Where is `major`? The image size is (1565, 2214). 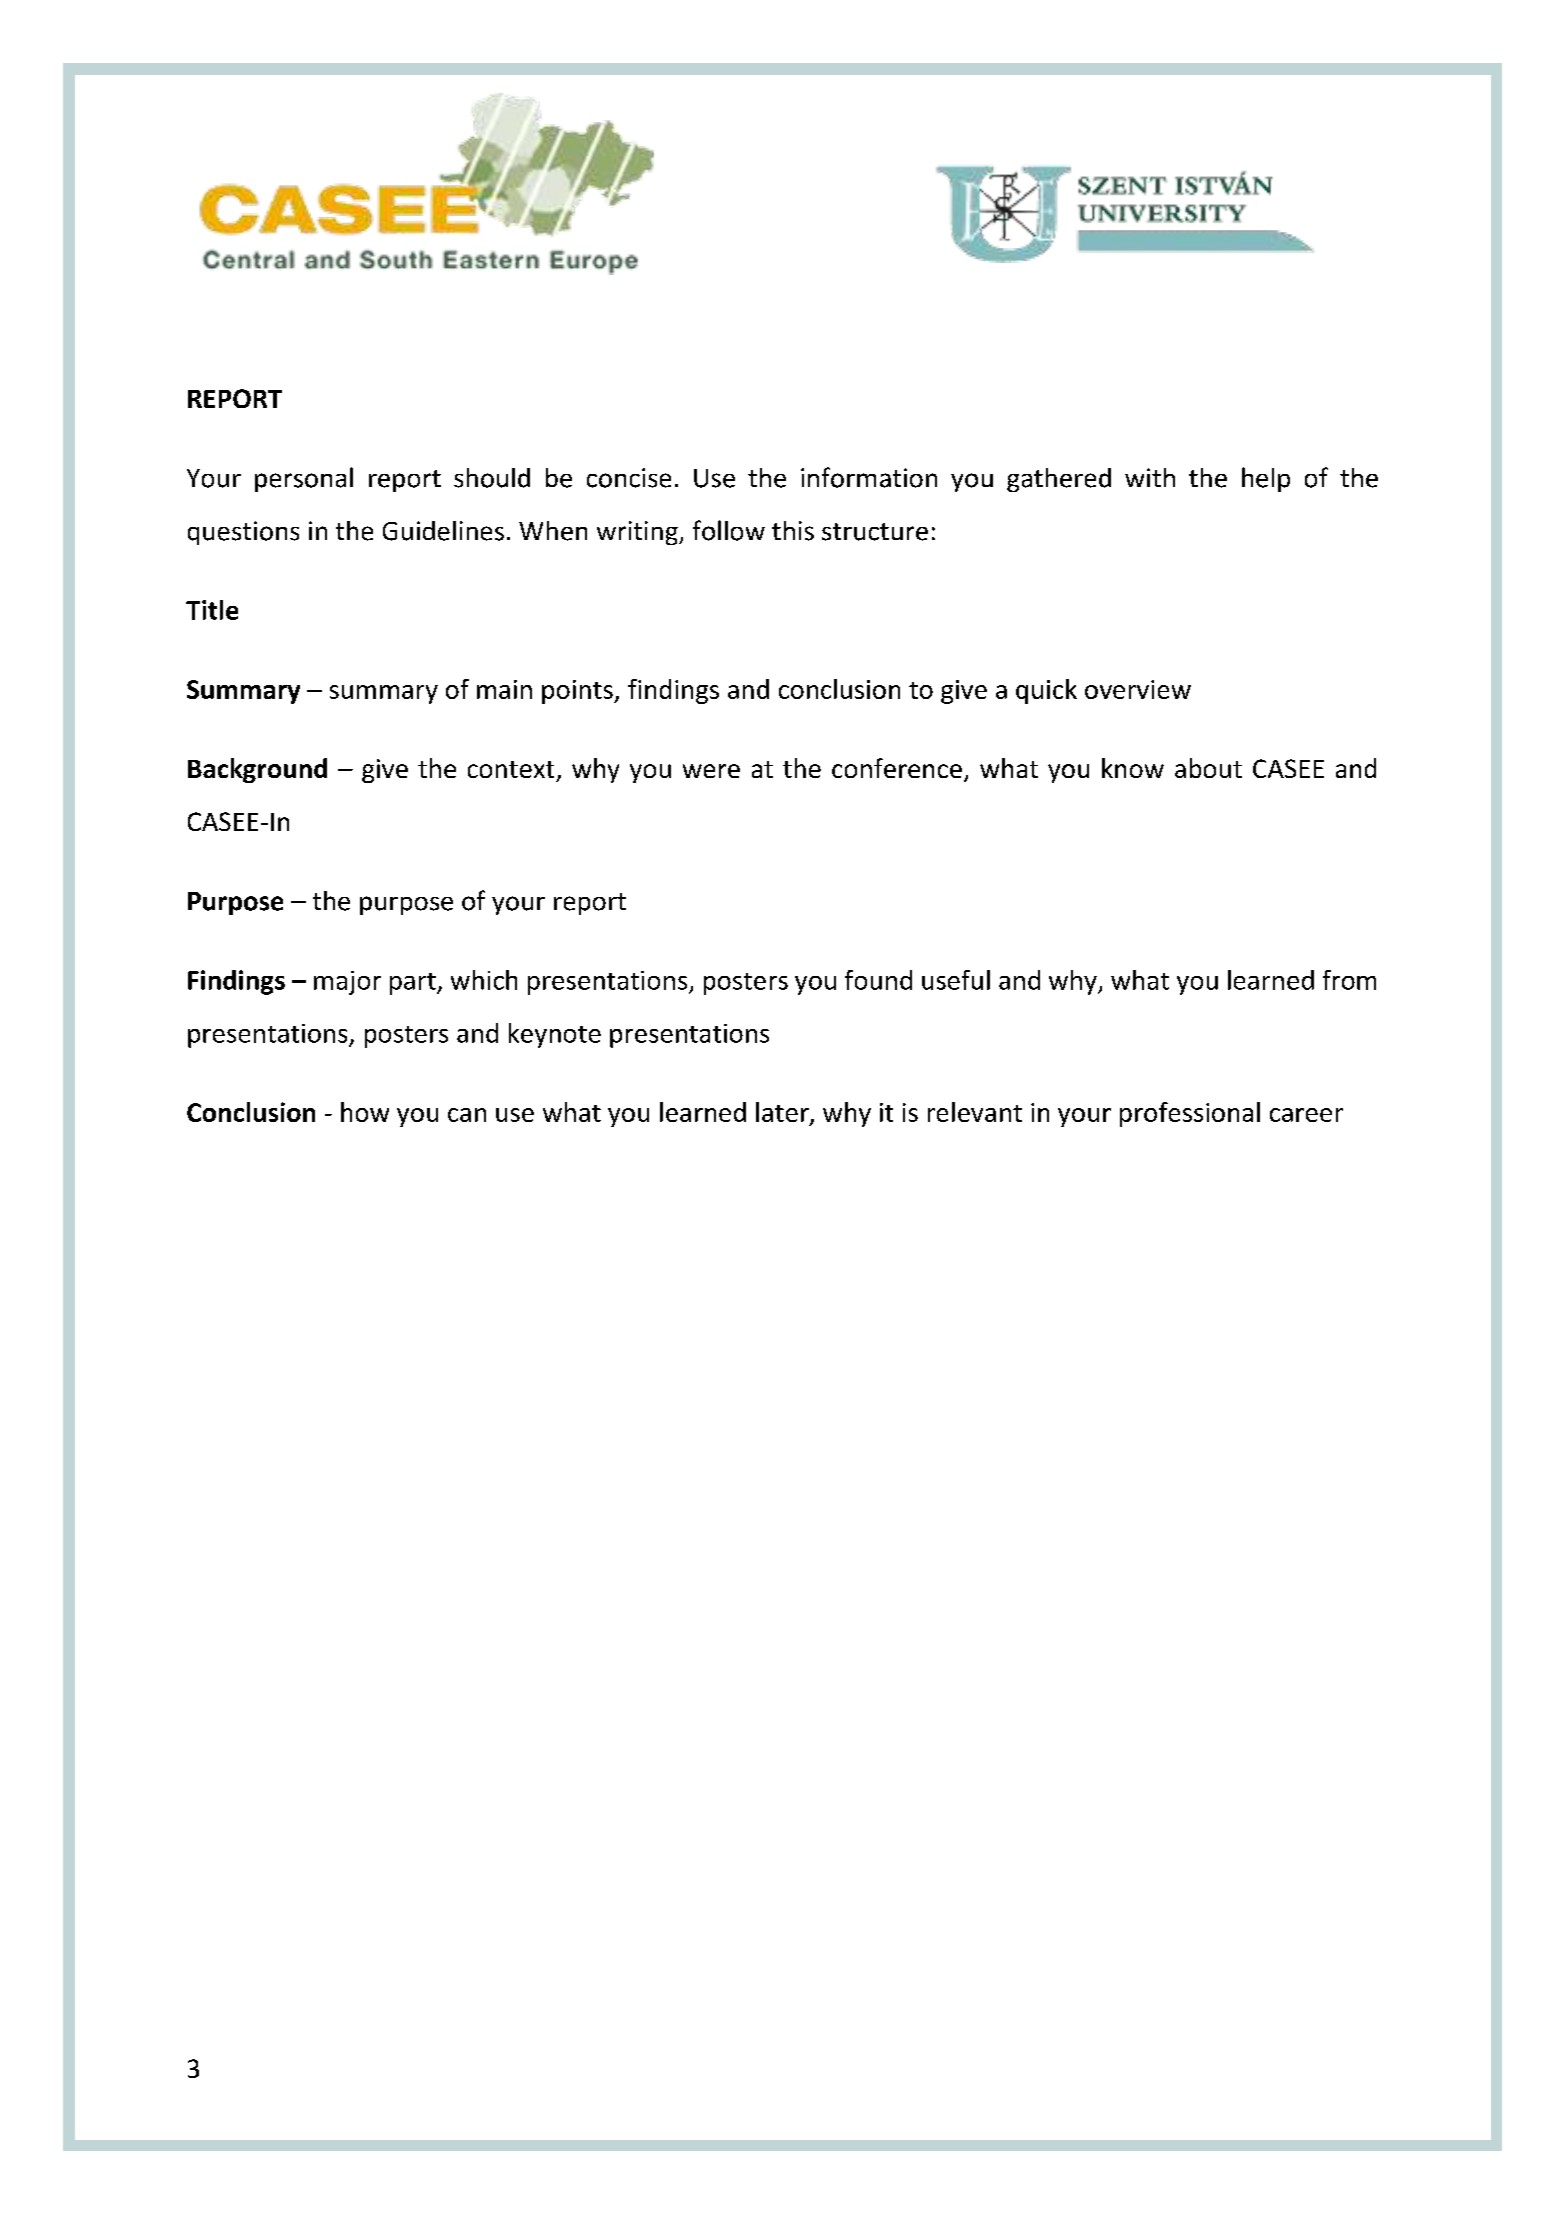
major is located at coordinates (347, 983).
